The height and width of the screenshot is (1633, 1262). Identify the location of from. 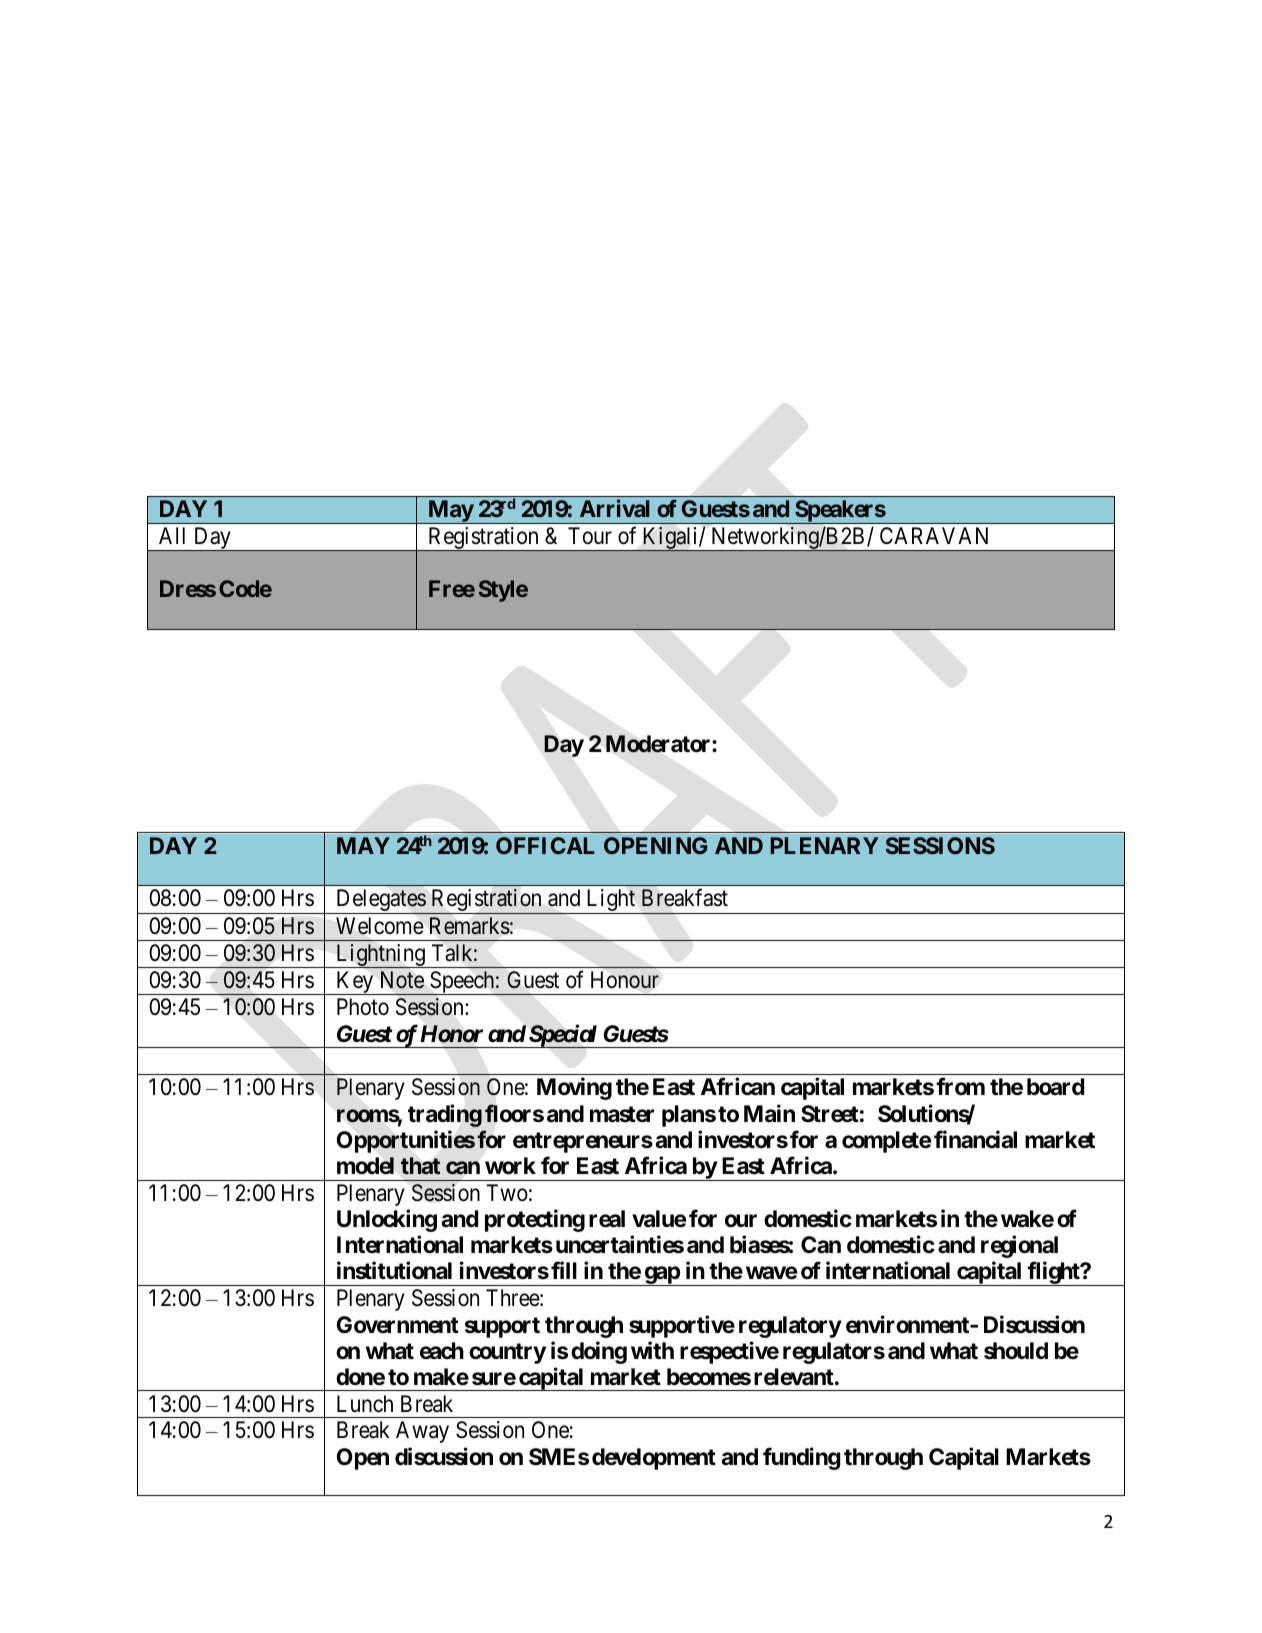
(960, 1086).
